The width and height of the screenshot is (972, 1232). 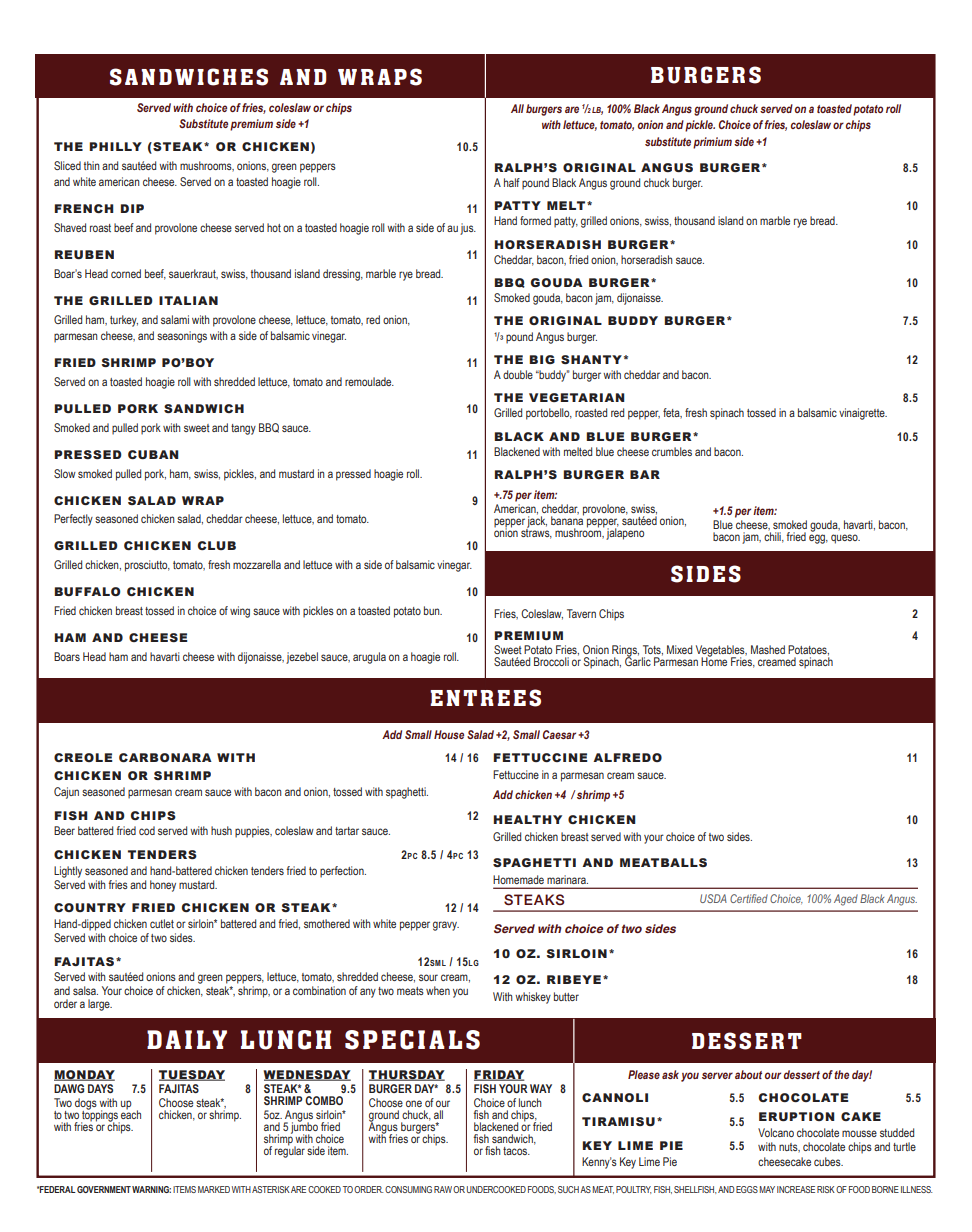 What do you see at coordinates (485, 698) in the screenshot?
I see `ENTREES` at bounding box center [485, 698].
